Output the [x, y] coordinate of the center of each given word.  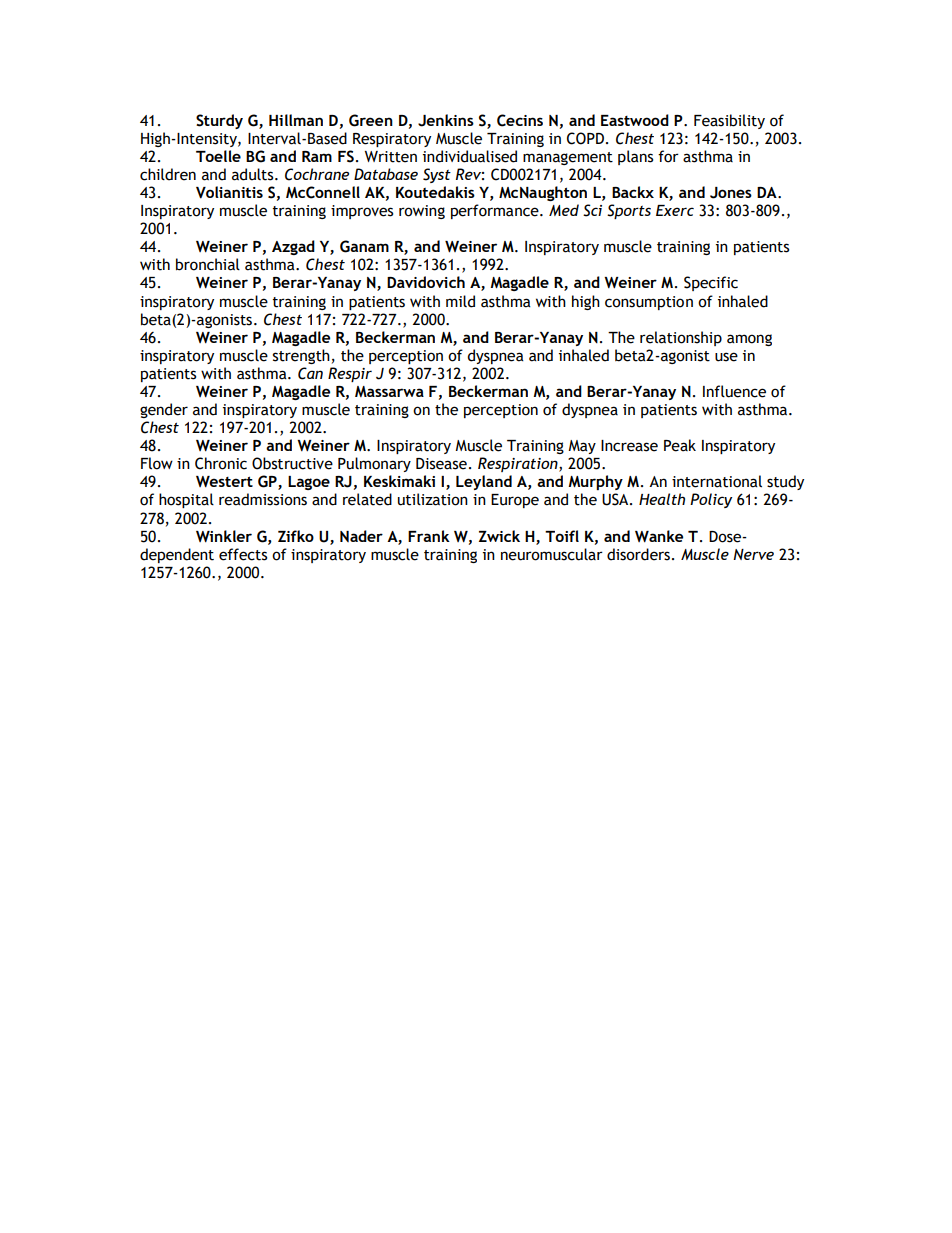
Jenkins [446, 120]
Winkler [224, 536]
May [582, 447]
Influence [734, 391]
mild [460, 301]
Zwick [499, 536]
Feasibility [729, 121]
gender [164, 410]
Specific [711, 283]
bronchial [208, 264]
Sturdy [219, 121]
